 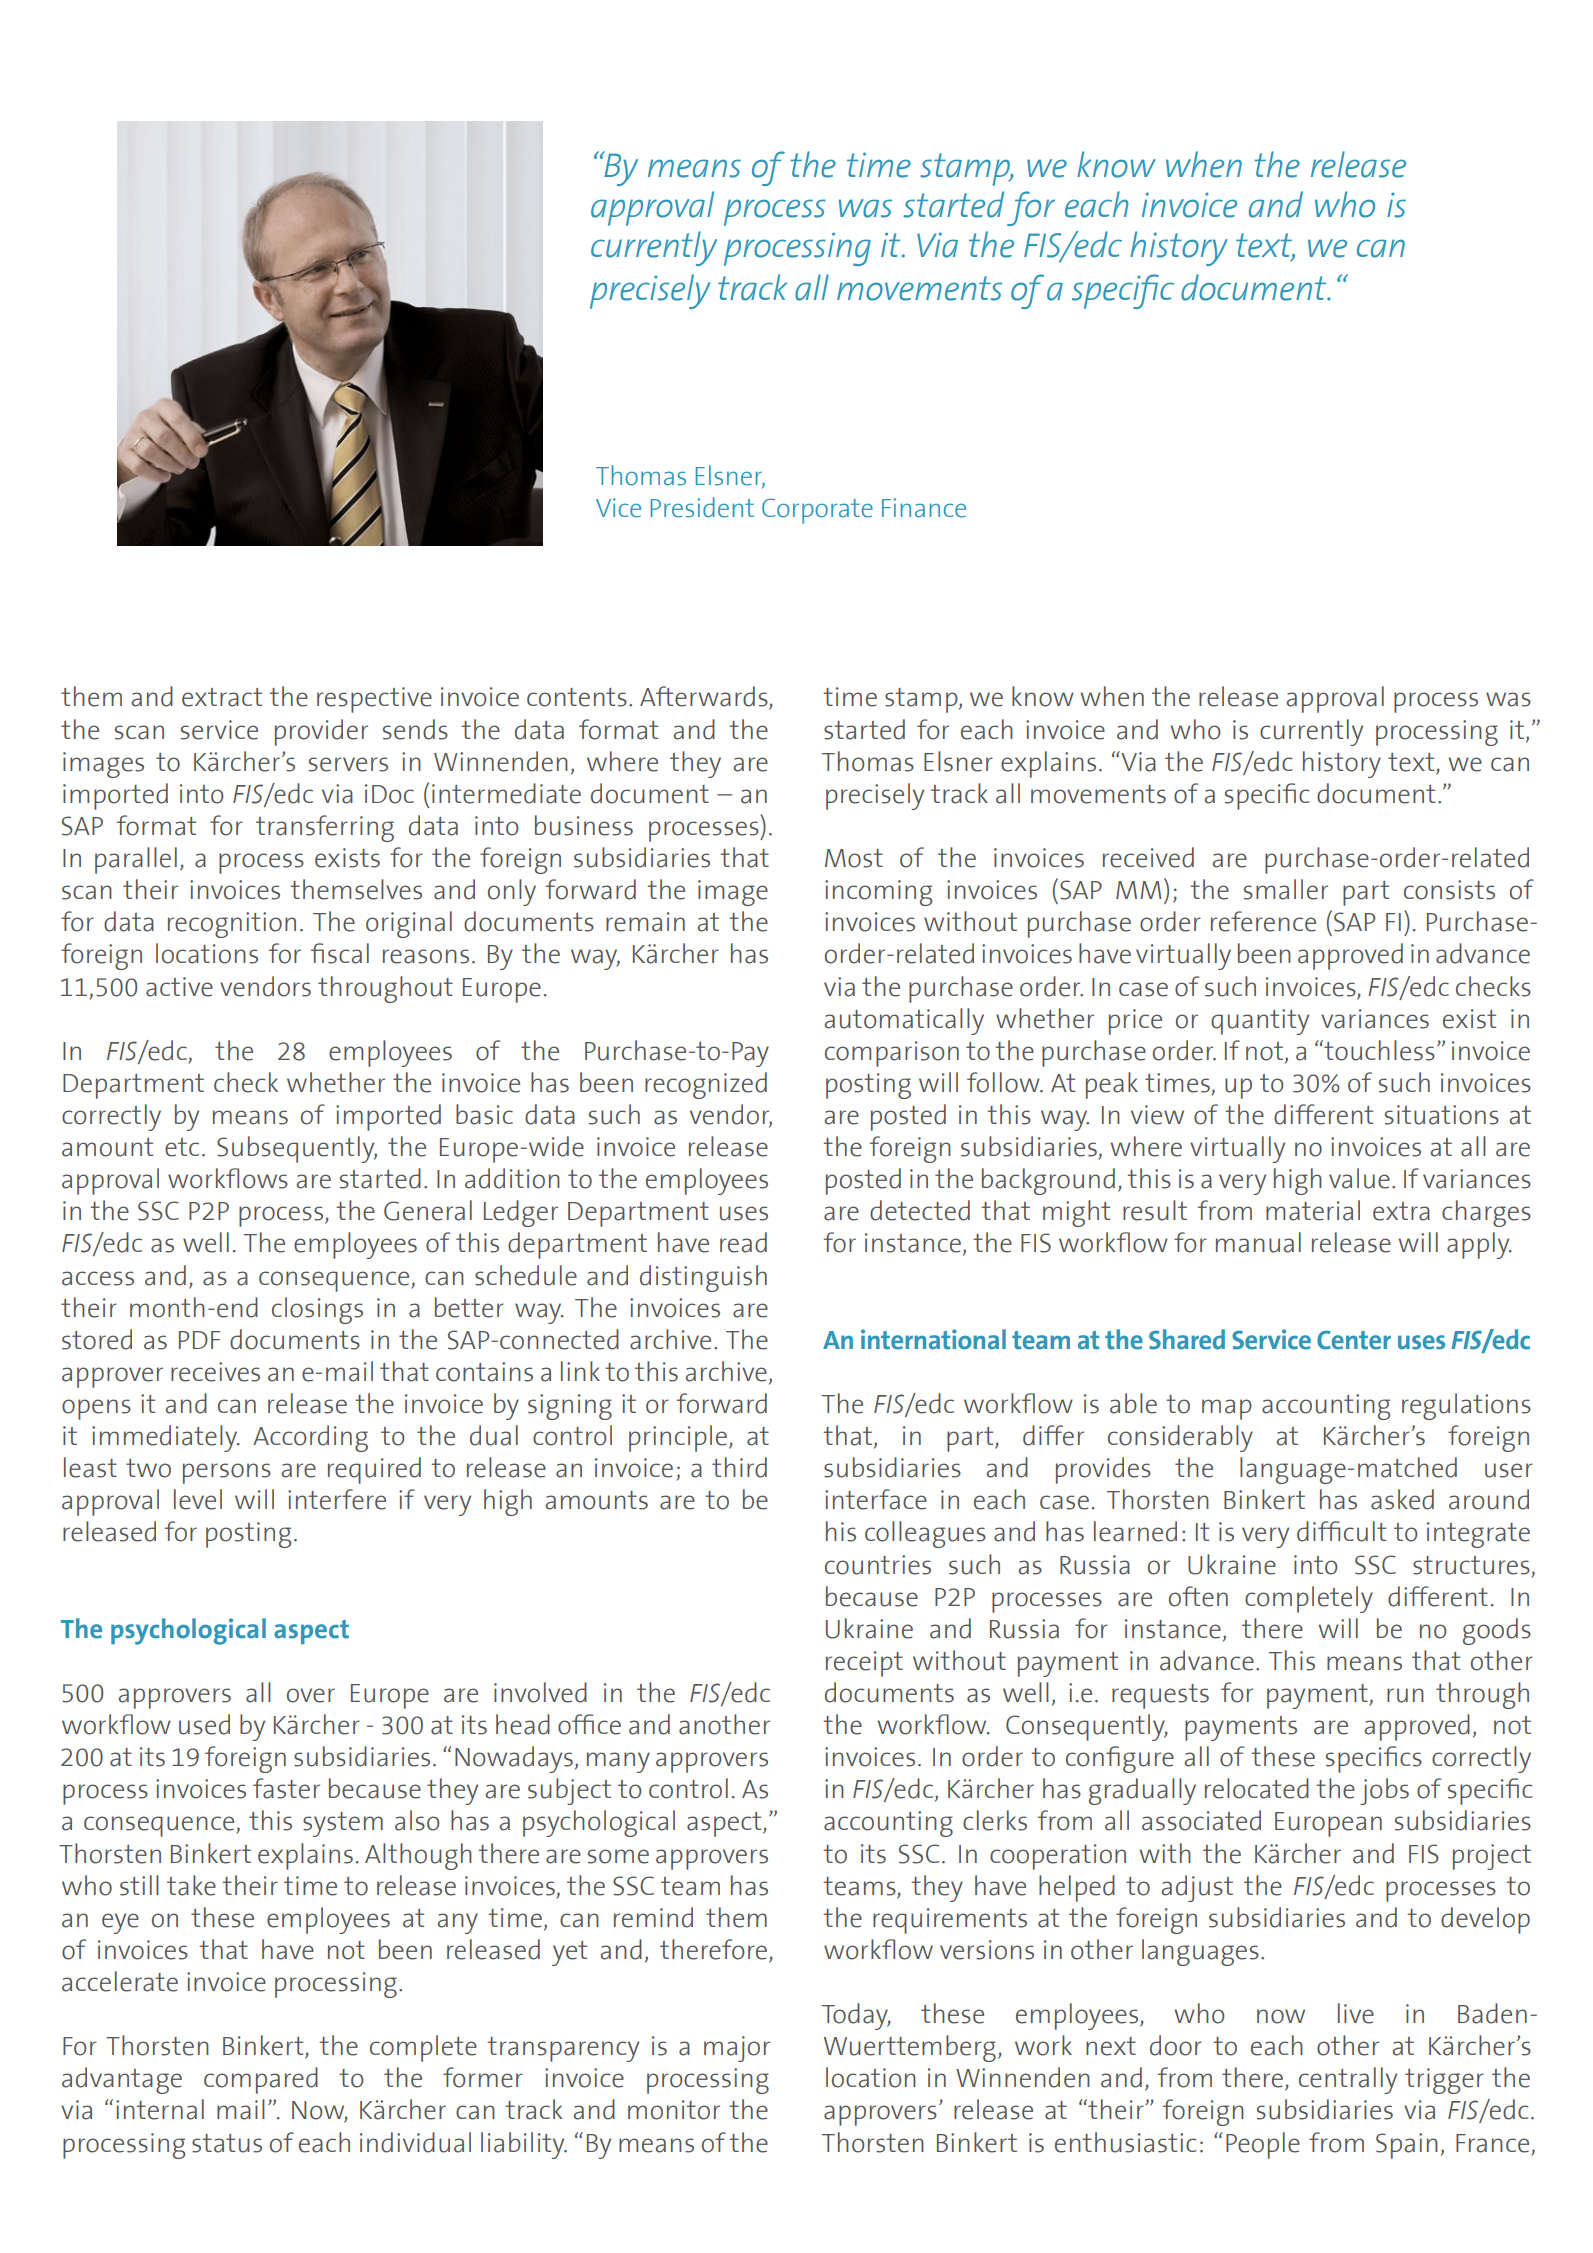 What do you see at coordinates (261, 2080) in the screenshot?
I see `compared` at bounding box center [261, 2080].
